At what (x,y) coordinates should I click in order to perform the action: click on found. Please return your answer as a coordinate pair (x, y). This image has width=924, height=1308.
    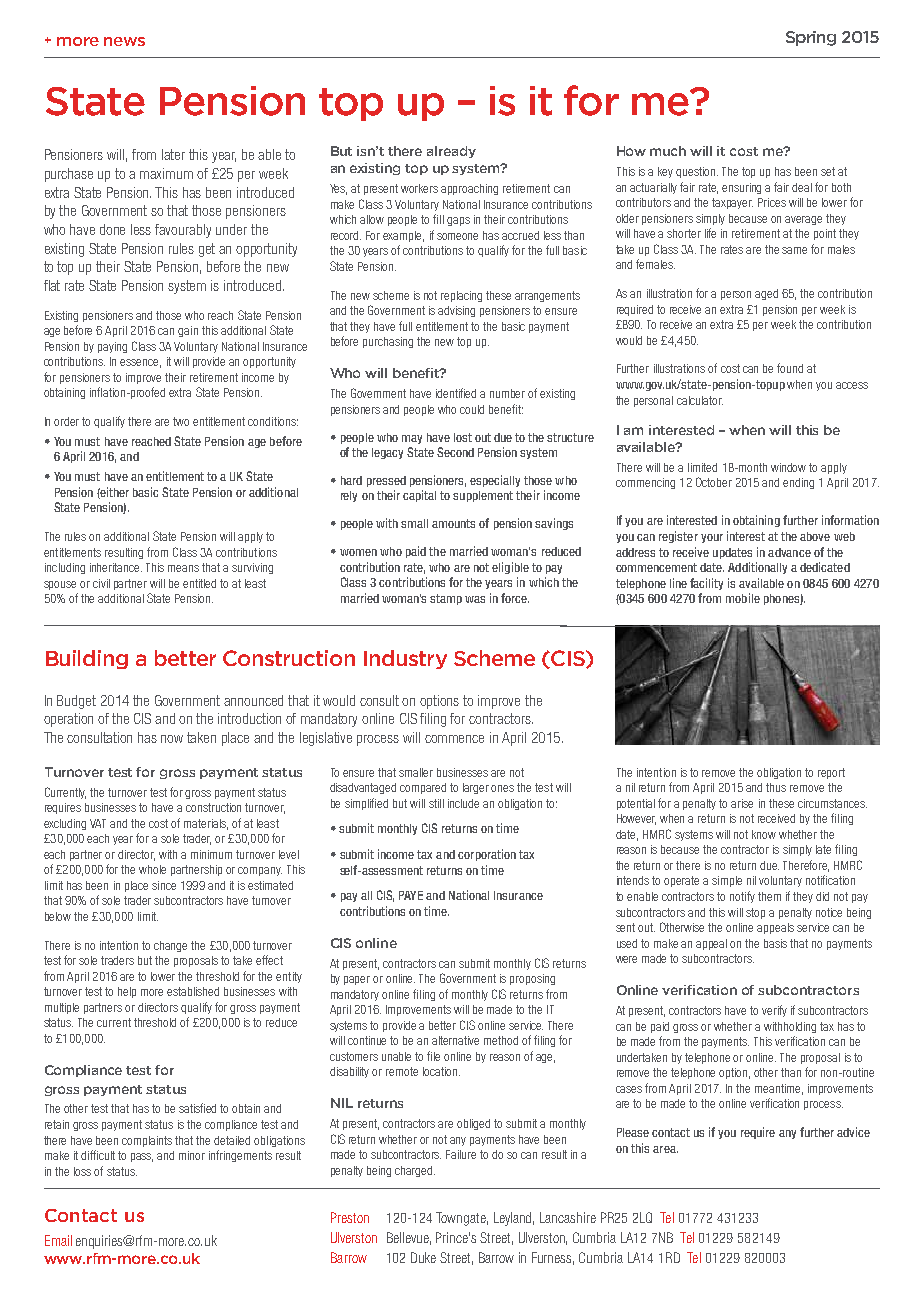
    Looking at the image, I should click on (790, 368).
